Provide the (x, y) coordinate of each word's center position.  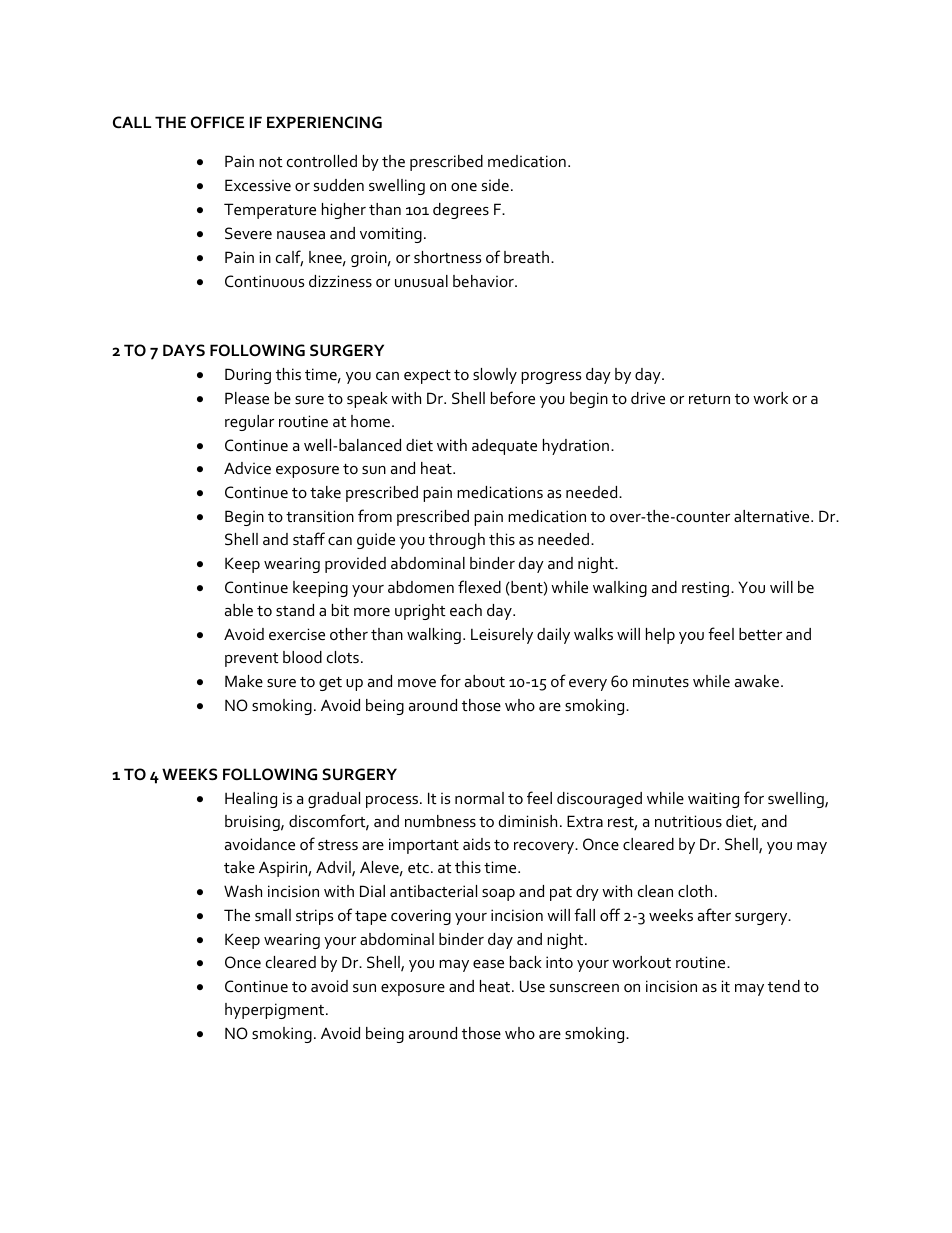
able (239, 610)
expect (427, 377)
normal (479, 798)
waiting (713, 800)
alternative (773, 516)
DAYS (184, 350)
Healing (251, 800)
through (457, 541)
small (273, 915)
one (464, 187)
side (495, 185)
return (709, 399)
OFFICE (217, 122)
